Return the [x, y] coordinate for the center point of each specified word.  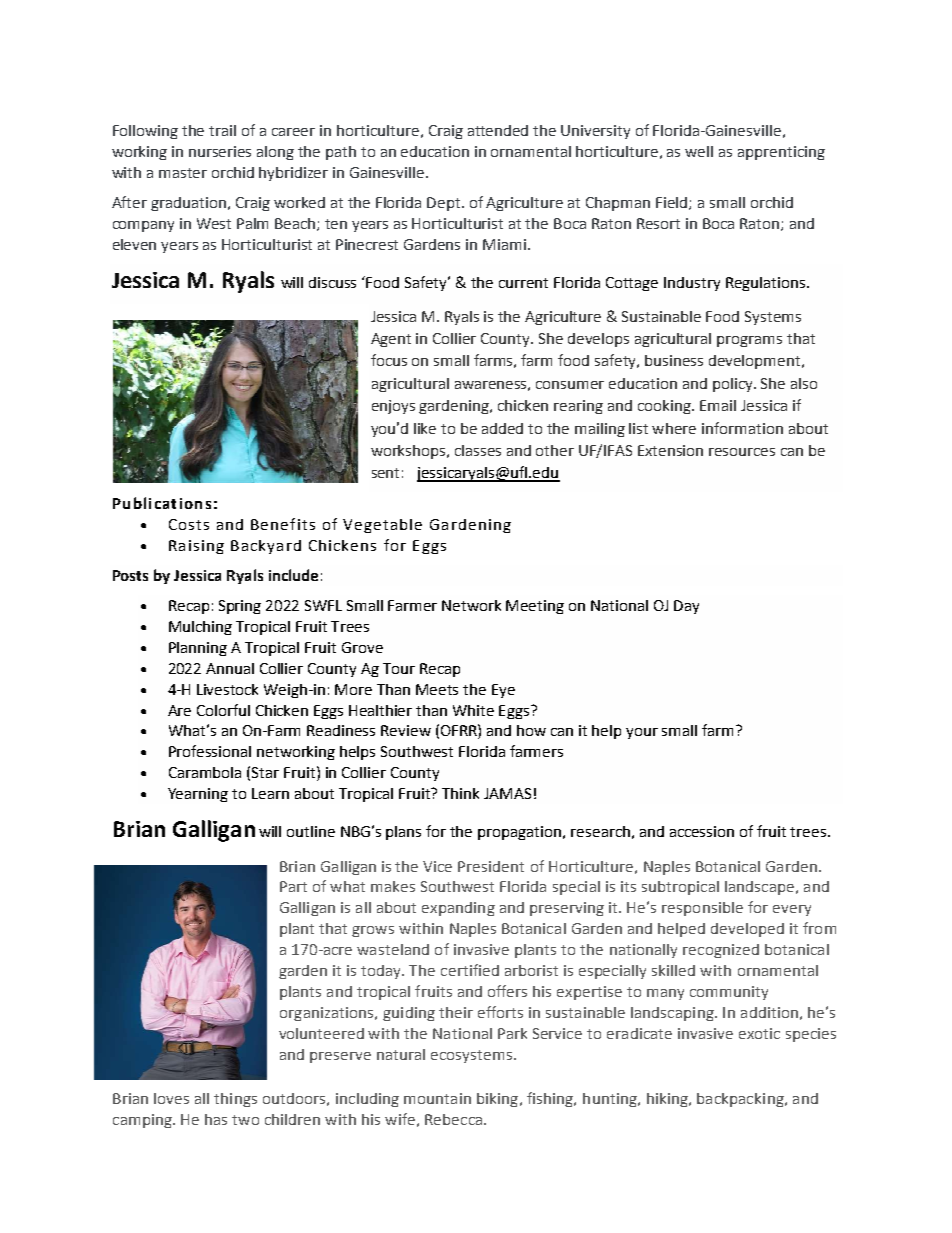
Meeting [535, 607]
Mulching [200, 628]
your [642, 733]
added [502, 428]
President [491, 866]
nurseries [220, 151]
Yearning [198, 795]
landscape [761, 888]
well [699, 151]
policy [734, 385]
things [235, 1100]
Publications [162, 503]
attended [498, 130]
